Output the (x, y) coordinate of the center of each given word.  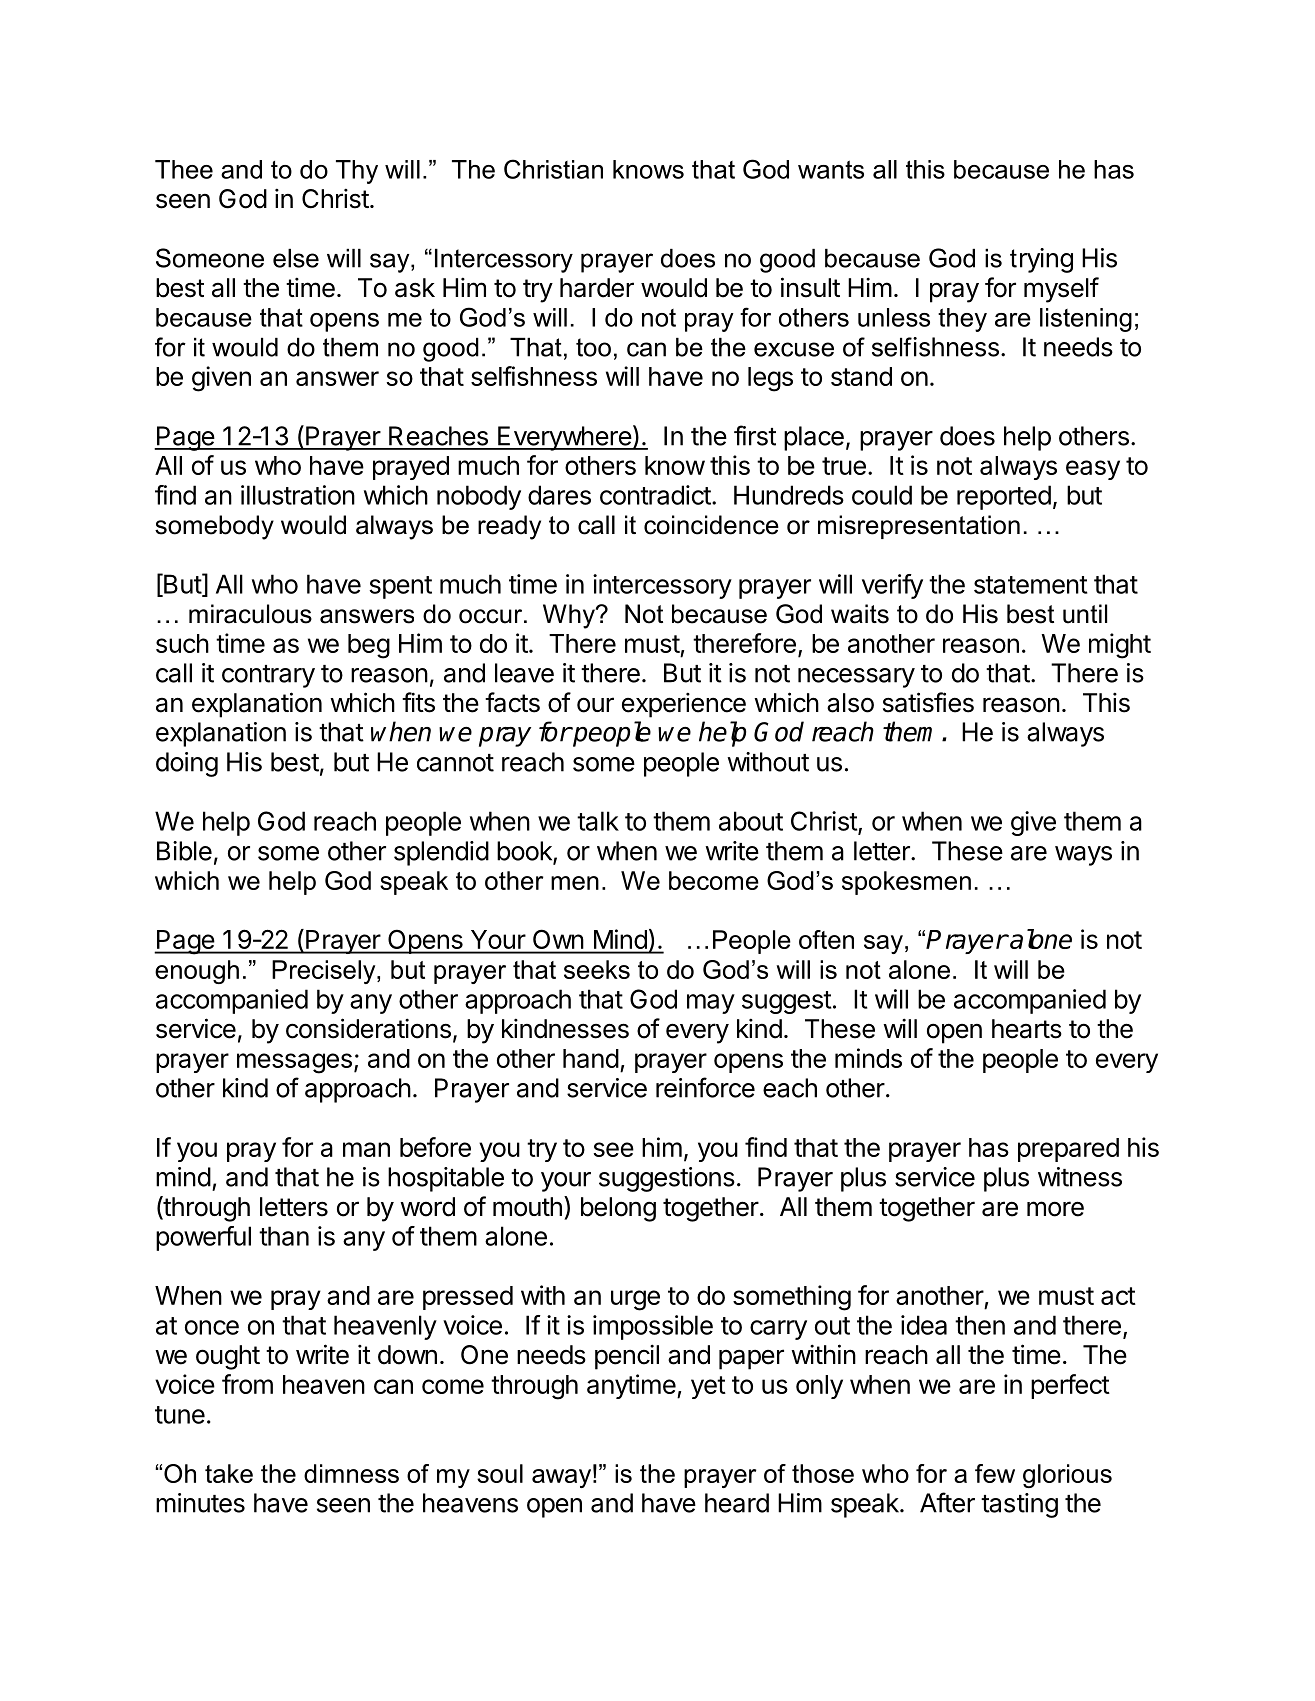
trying (1041, 260)
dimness (351, 1473)
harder (597, 288)
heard (737, 1503)
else (296, 258)
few (995, 1473)
